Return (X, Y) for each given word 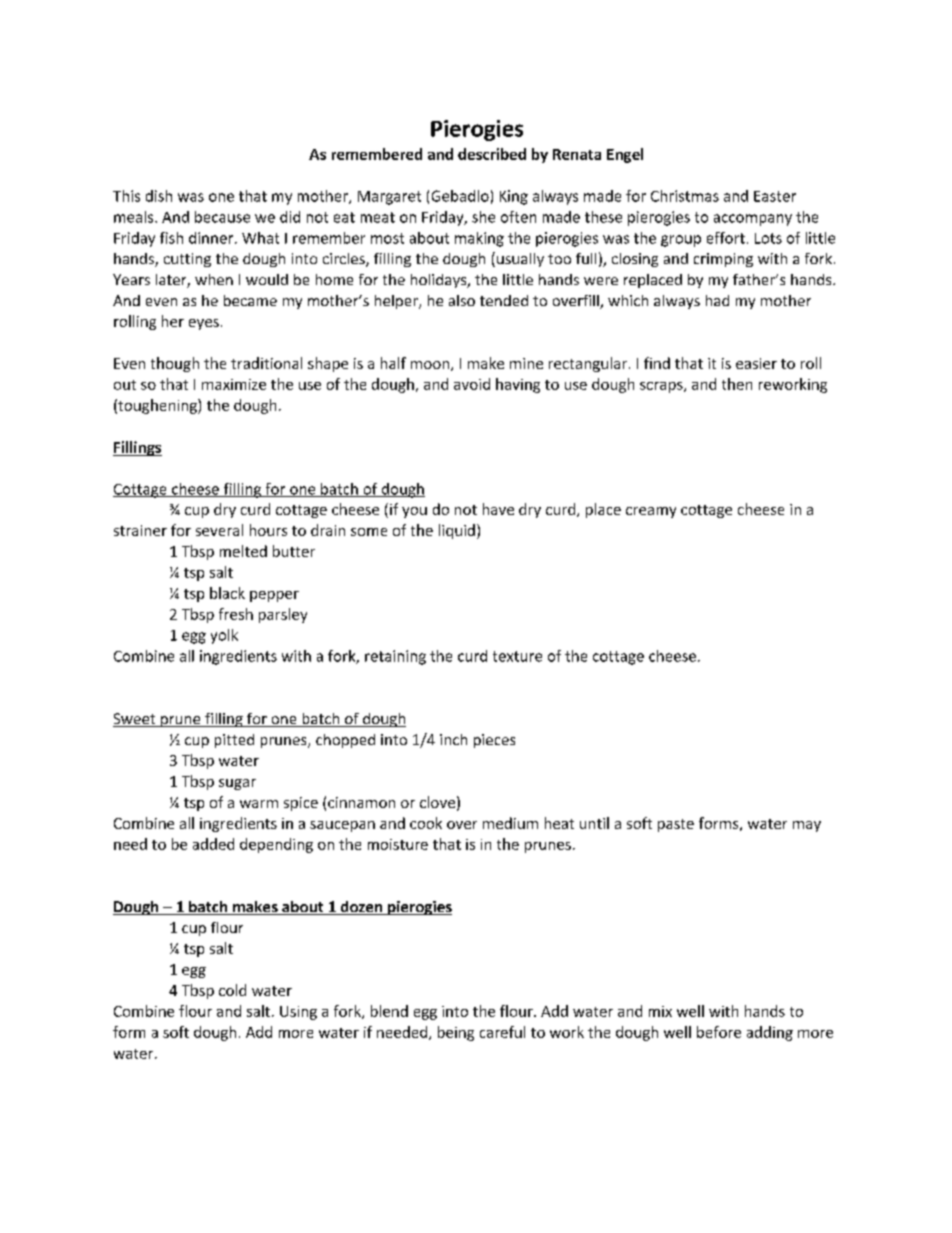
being (456, 1033)
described (492, 154)
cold (232, 990)
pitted (234, 741)
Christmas (685, 196)
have (498, 509)
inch (453, 739)
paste (676, 825)
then (737, 384)
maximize (234, 384)
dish (159, 196)
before (719, 1032)
